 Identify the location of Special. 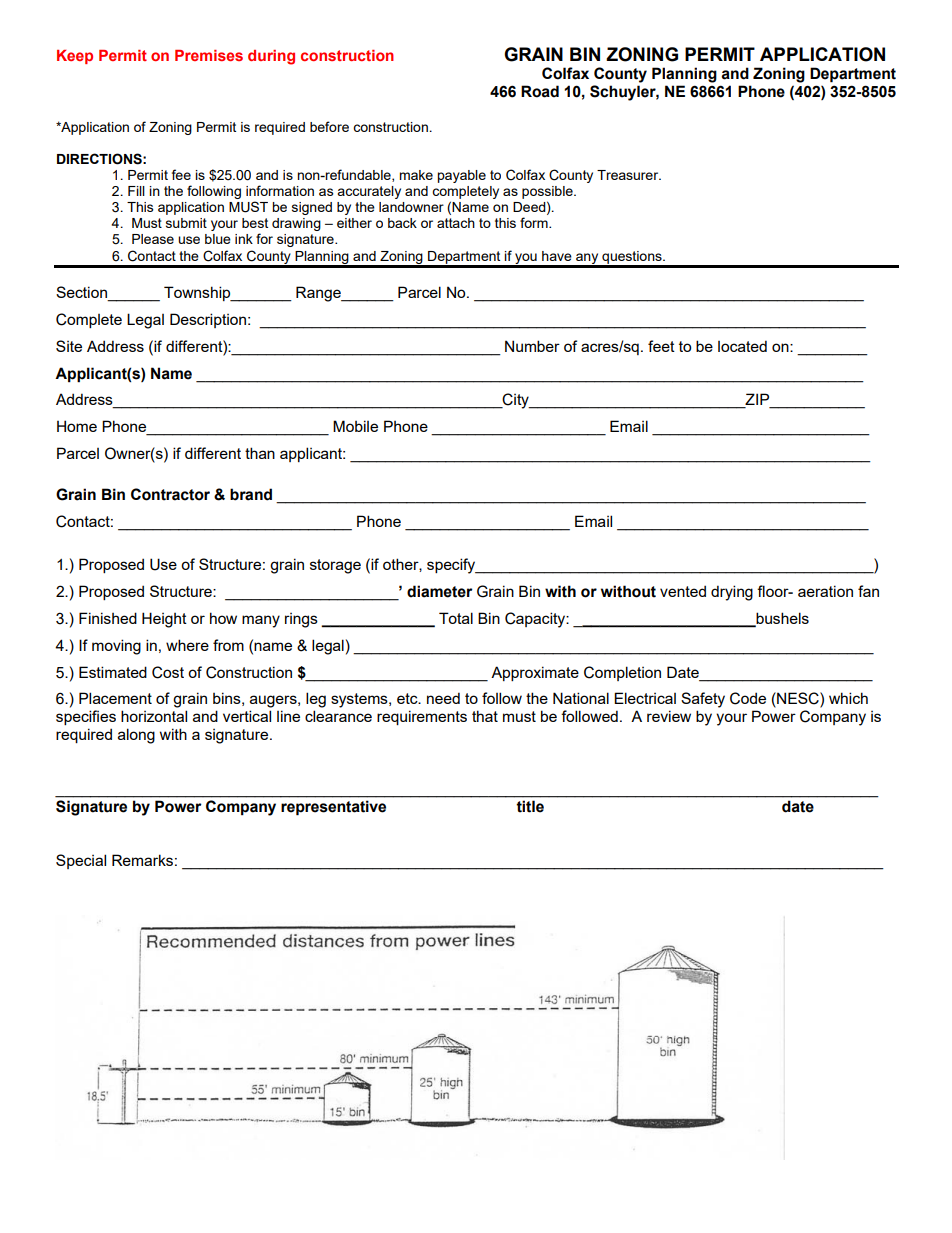
(81, 861).
